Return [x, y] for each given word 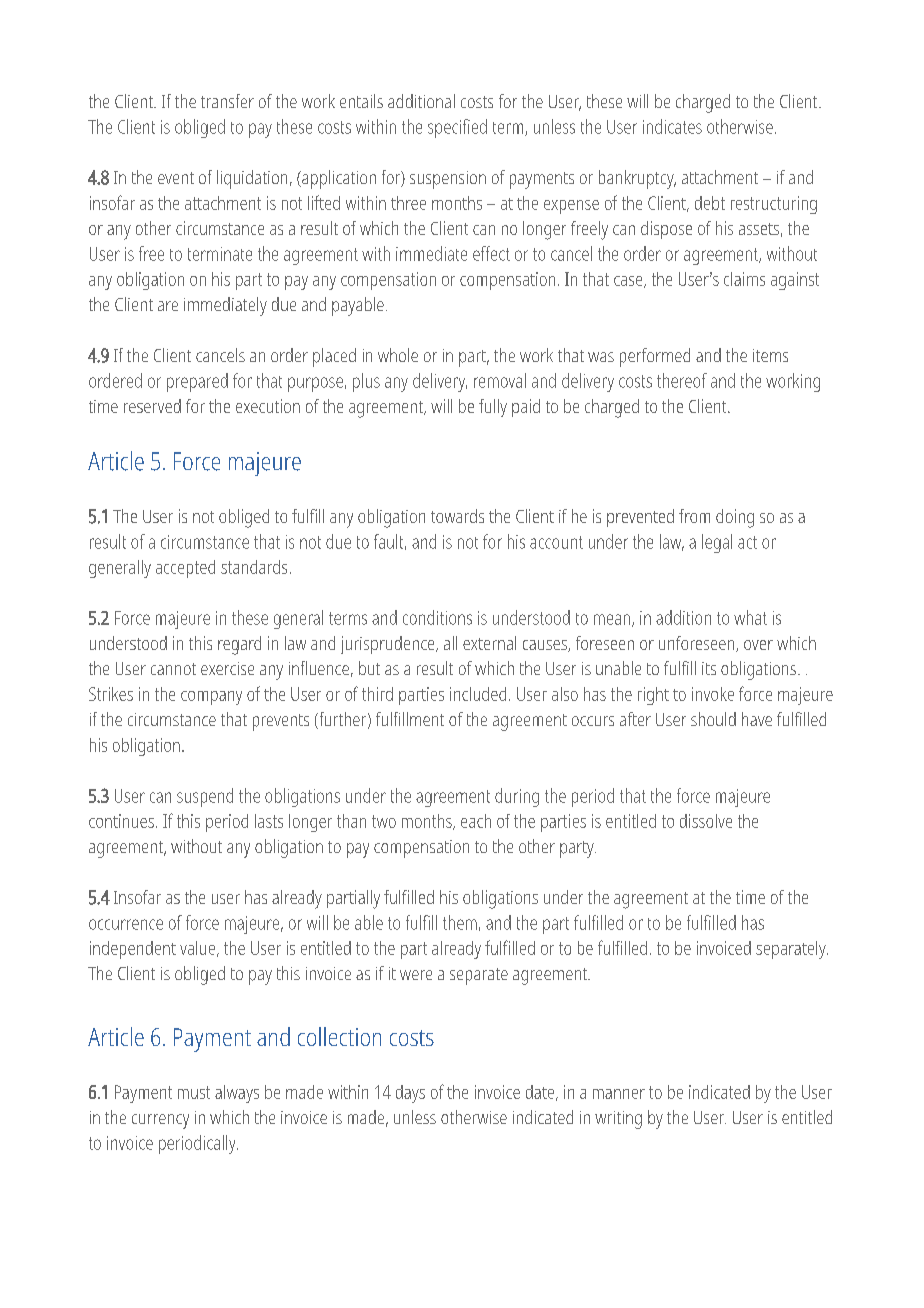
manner [619, 1094]
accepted [185, 569]
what [750, 617]
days [410, 1094]
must [194, 1092]
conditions [437, 617]
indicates [672, 126]
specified [457, 128]
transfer [227, 101]
